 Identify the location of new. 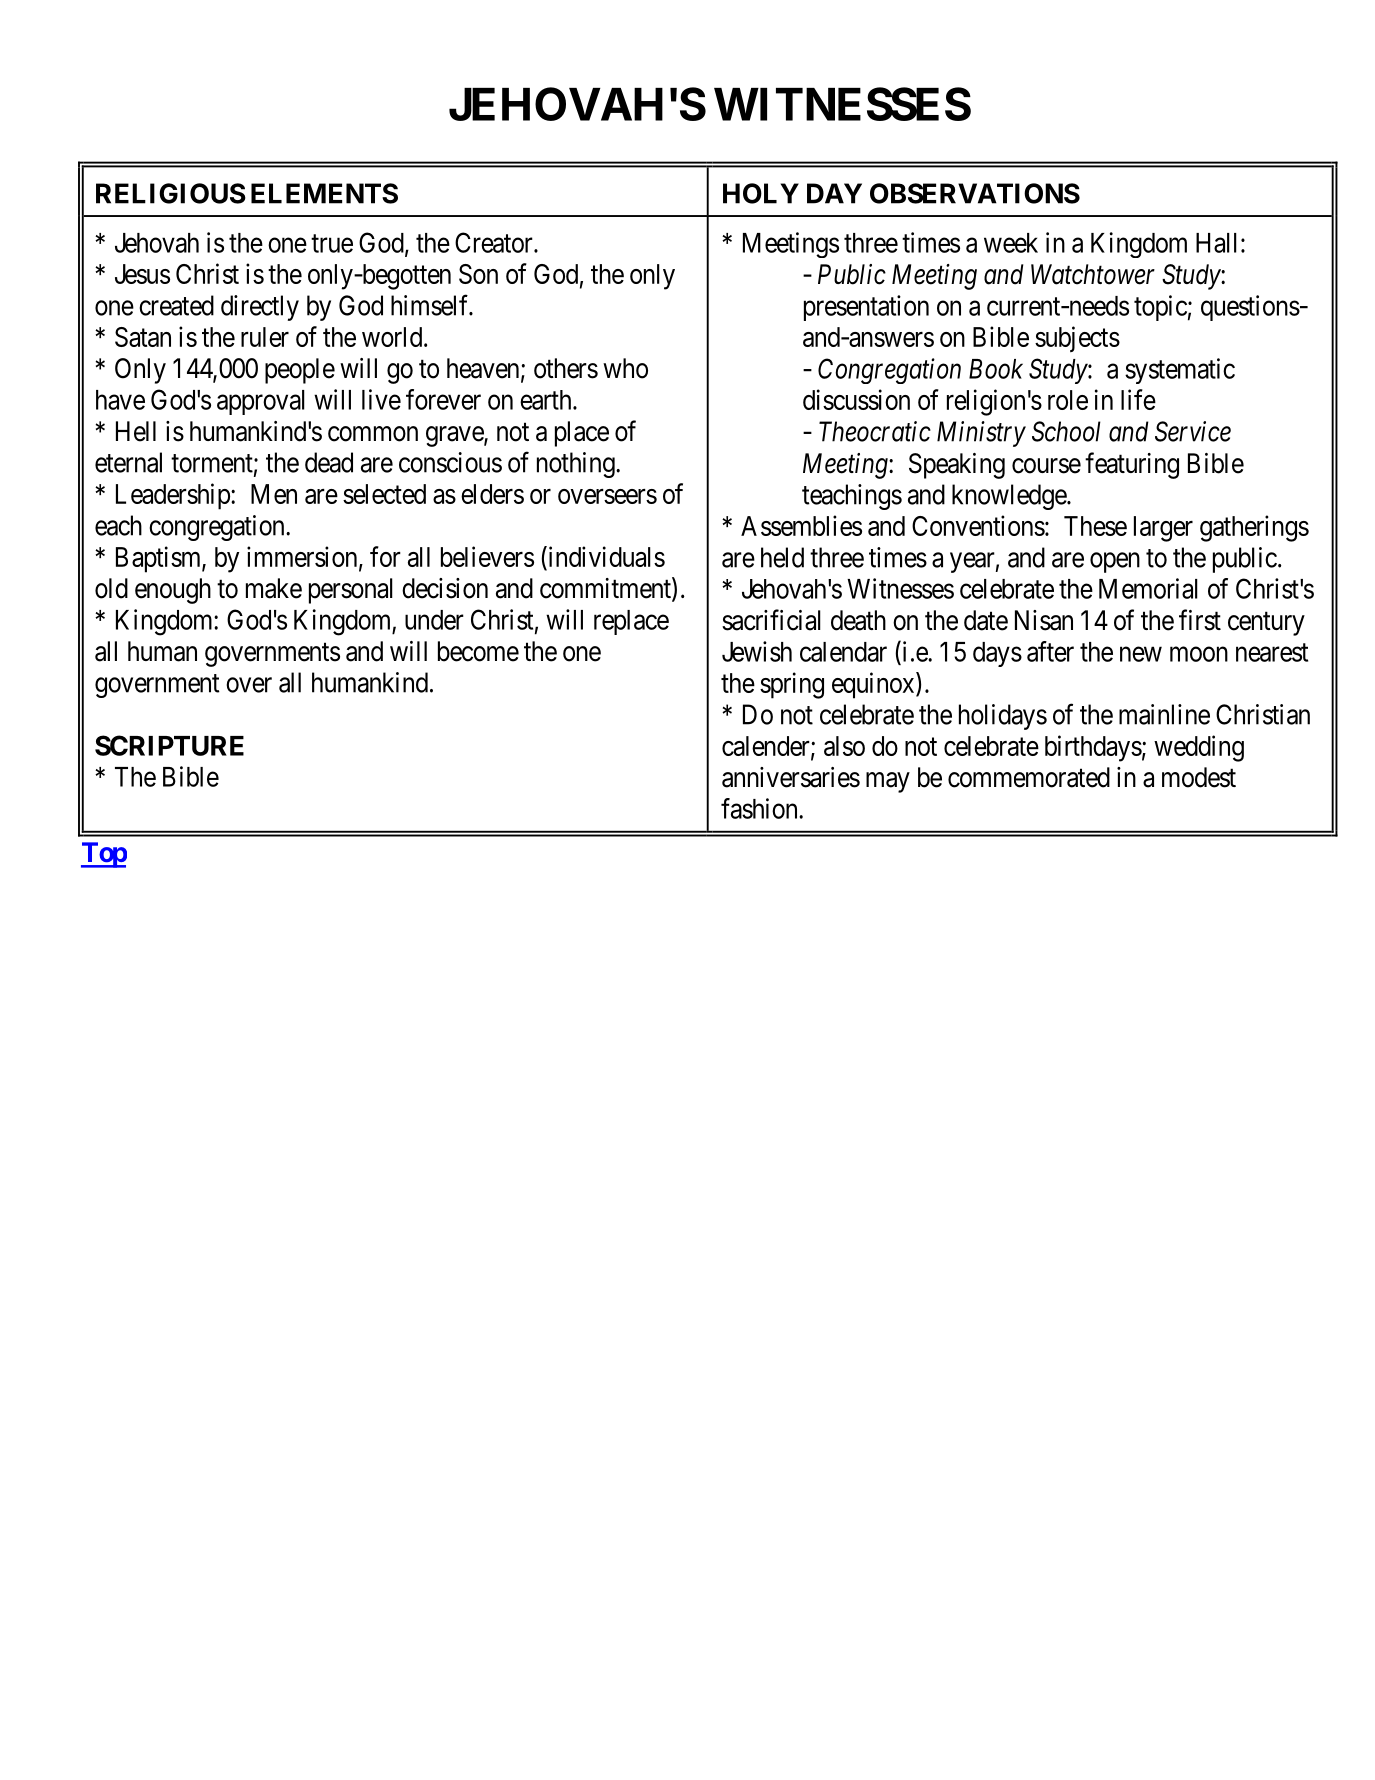
(1141, 654).
